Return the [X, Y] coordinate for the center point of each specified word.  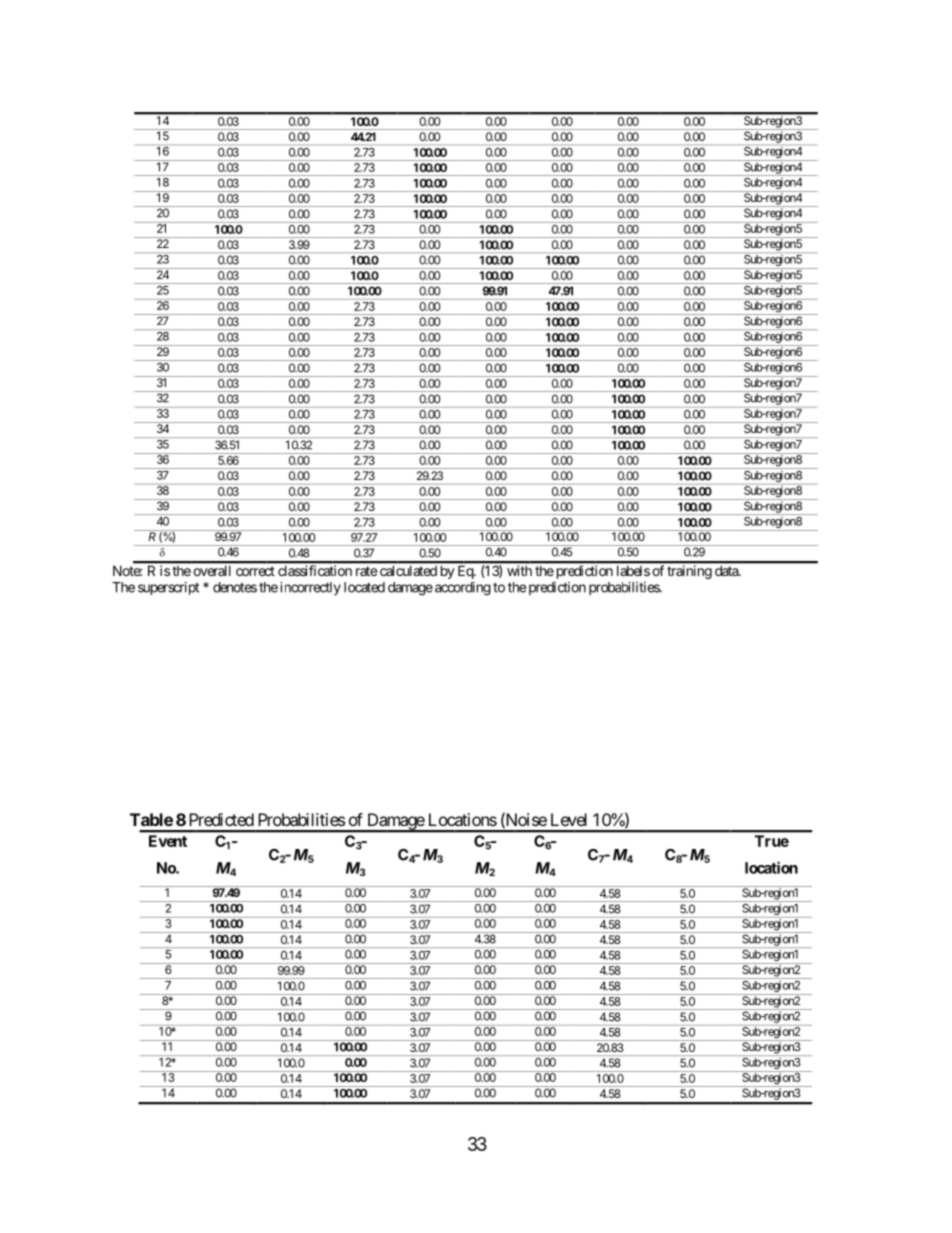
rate [366, 571]
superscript [168, 588]
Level [569, 819]
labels [633, 571]
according [463, 589]
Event [168, 841]
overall [212, 571]
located [364, 587]
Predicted [221, 819]
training [689, 572]
